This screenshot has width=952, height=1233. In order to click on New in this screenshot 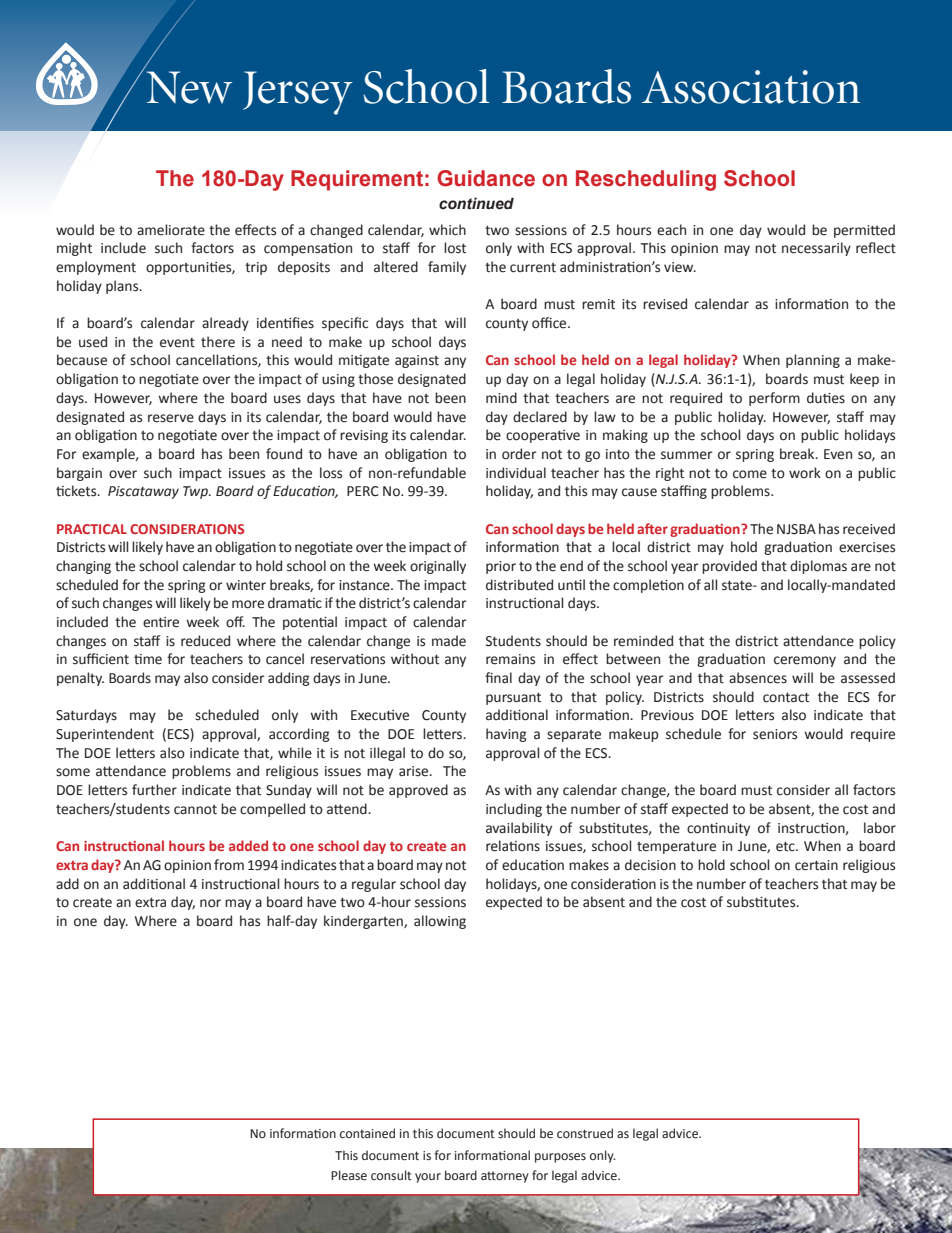, I will do `click(189, 87)`.
